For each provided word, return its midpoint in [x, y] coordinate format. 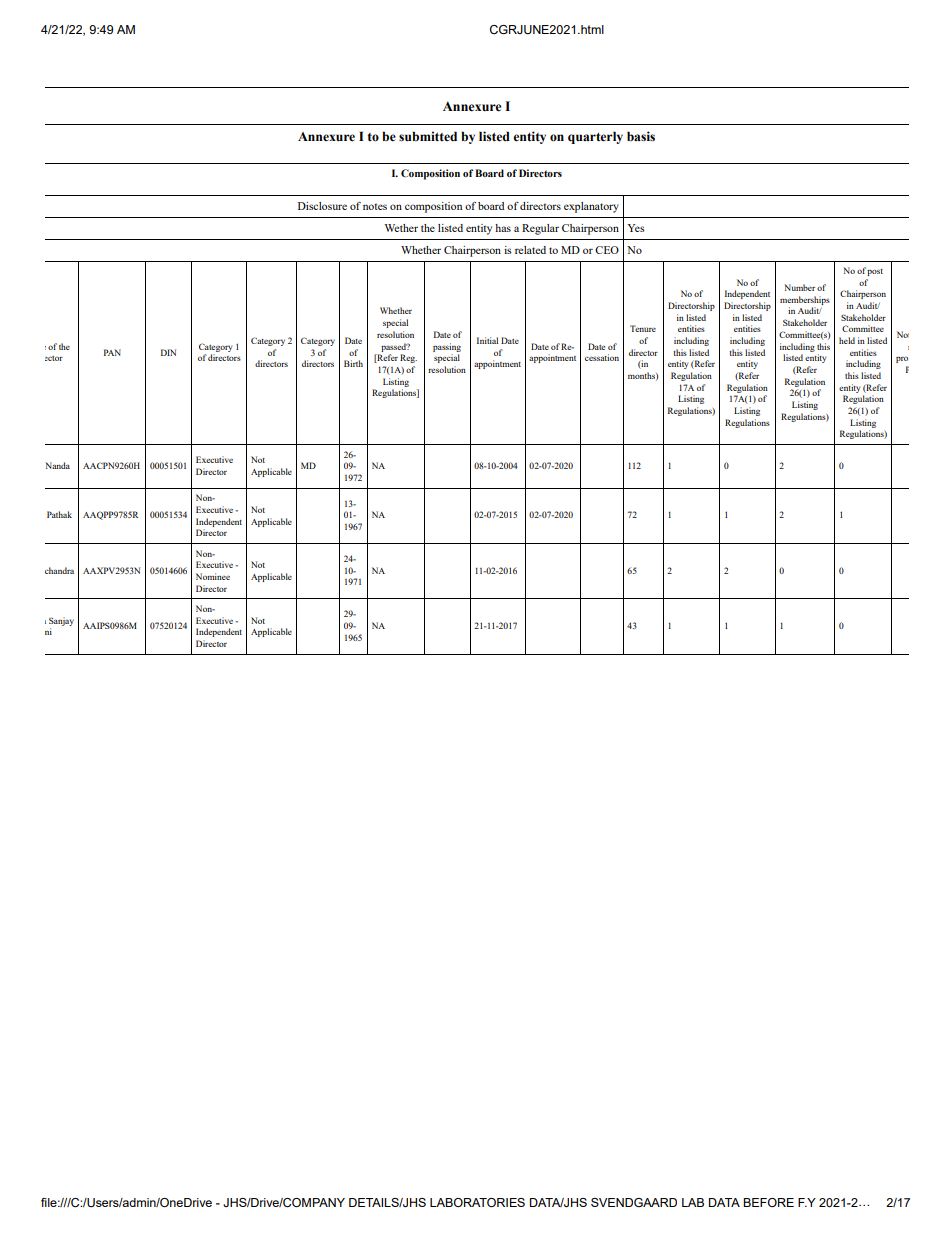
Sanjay [61, 621]
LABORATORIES [477, 1202]
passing [447, 347]
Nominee [213, 576]
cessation [602, 357]
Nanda [57, 465]
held [847, 340]
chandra [59, 570]
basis [641, 136]
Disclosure [322, 206]
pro [902, 360]
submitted [428, 136]
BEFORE [768, 1202]
